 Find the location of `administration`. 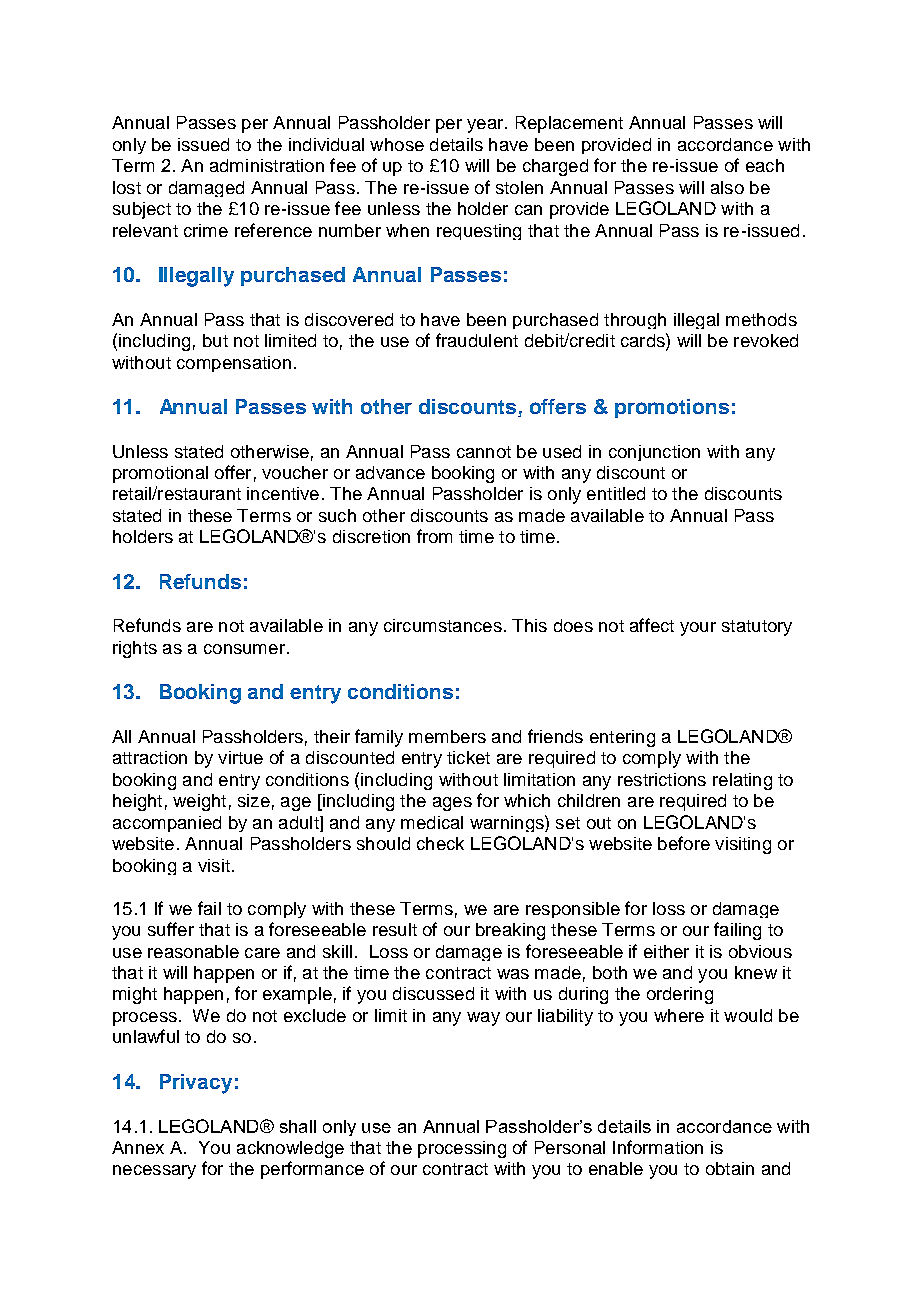

administration is located at coordinates (267, 165).
